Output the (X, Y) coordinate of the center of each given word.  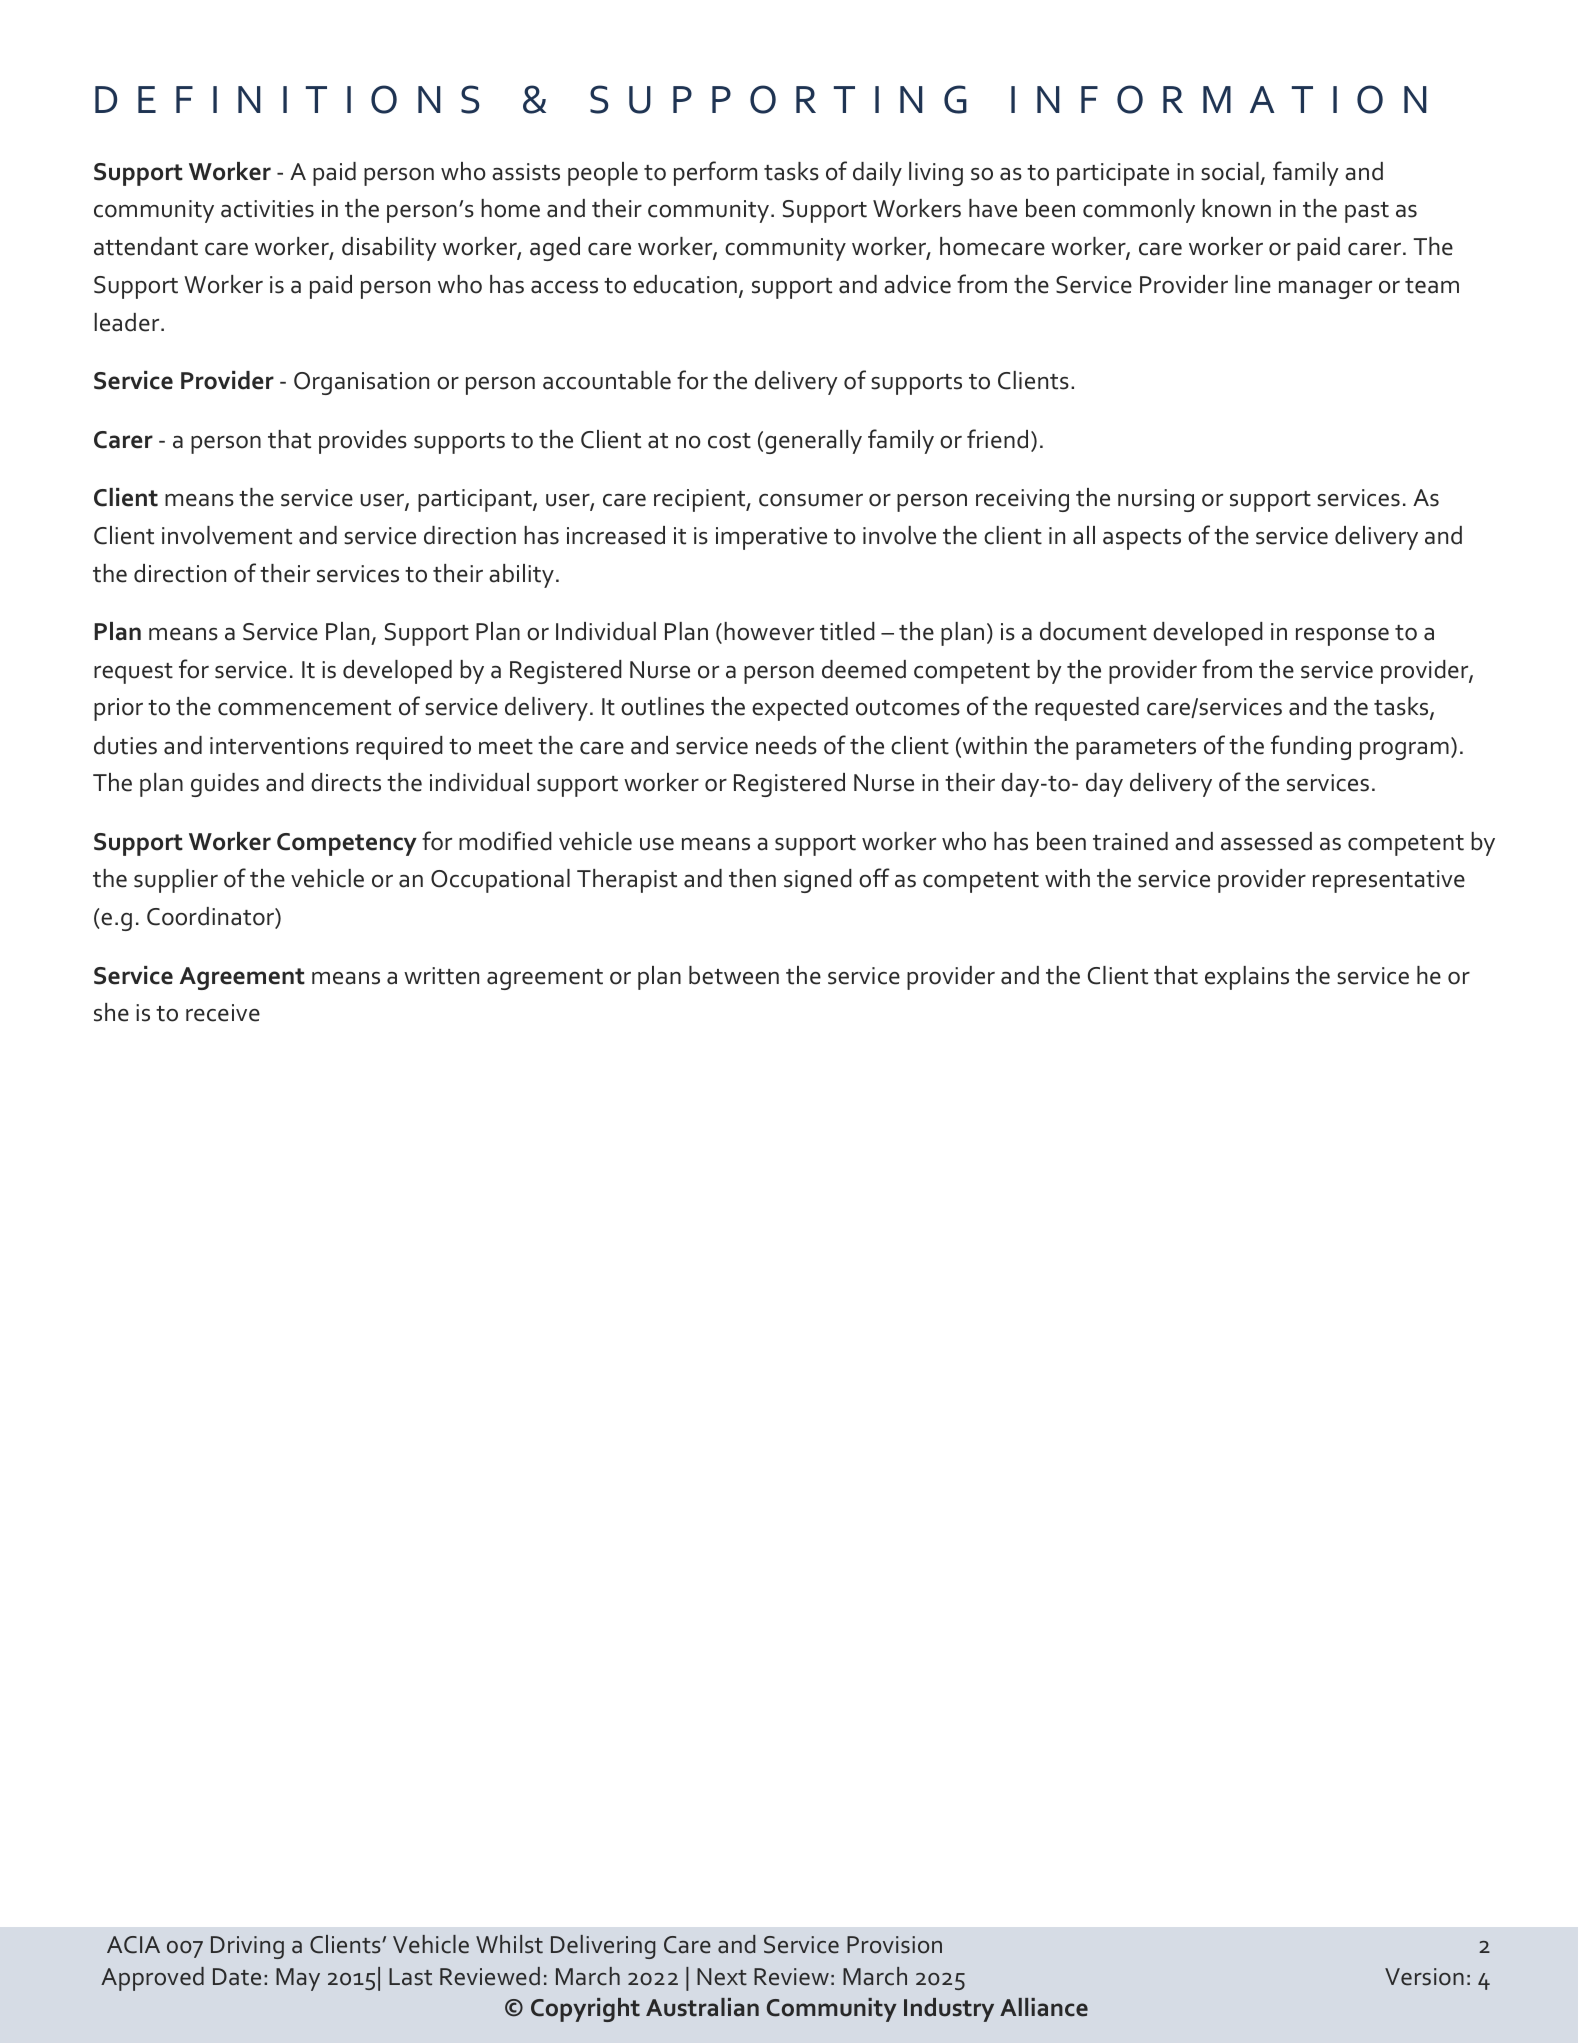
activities (267, 209)
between (734, 975)
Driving (247, 1947)
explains (1247, 978)
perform (715, 173)
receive (223, 1013)
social (1230, 171)
